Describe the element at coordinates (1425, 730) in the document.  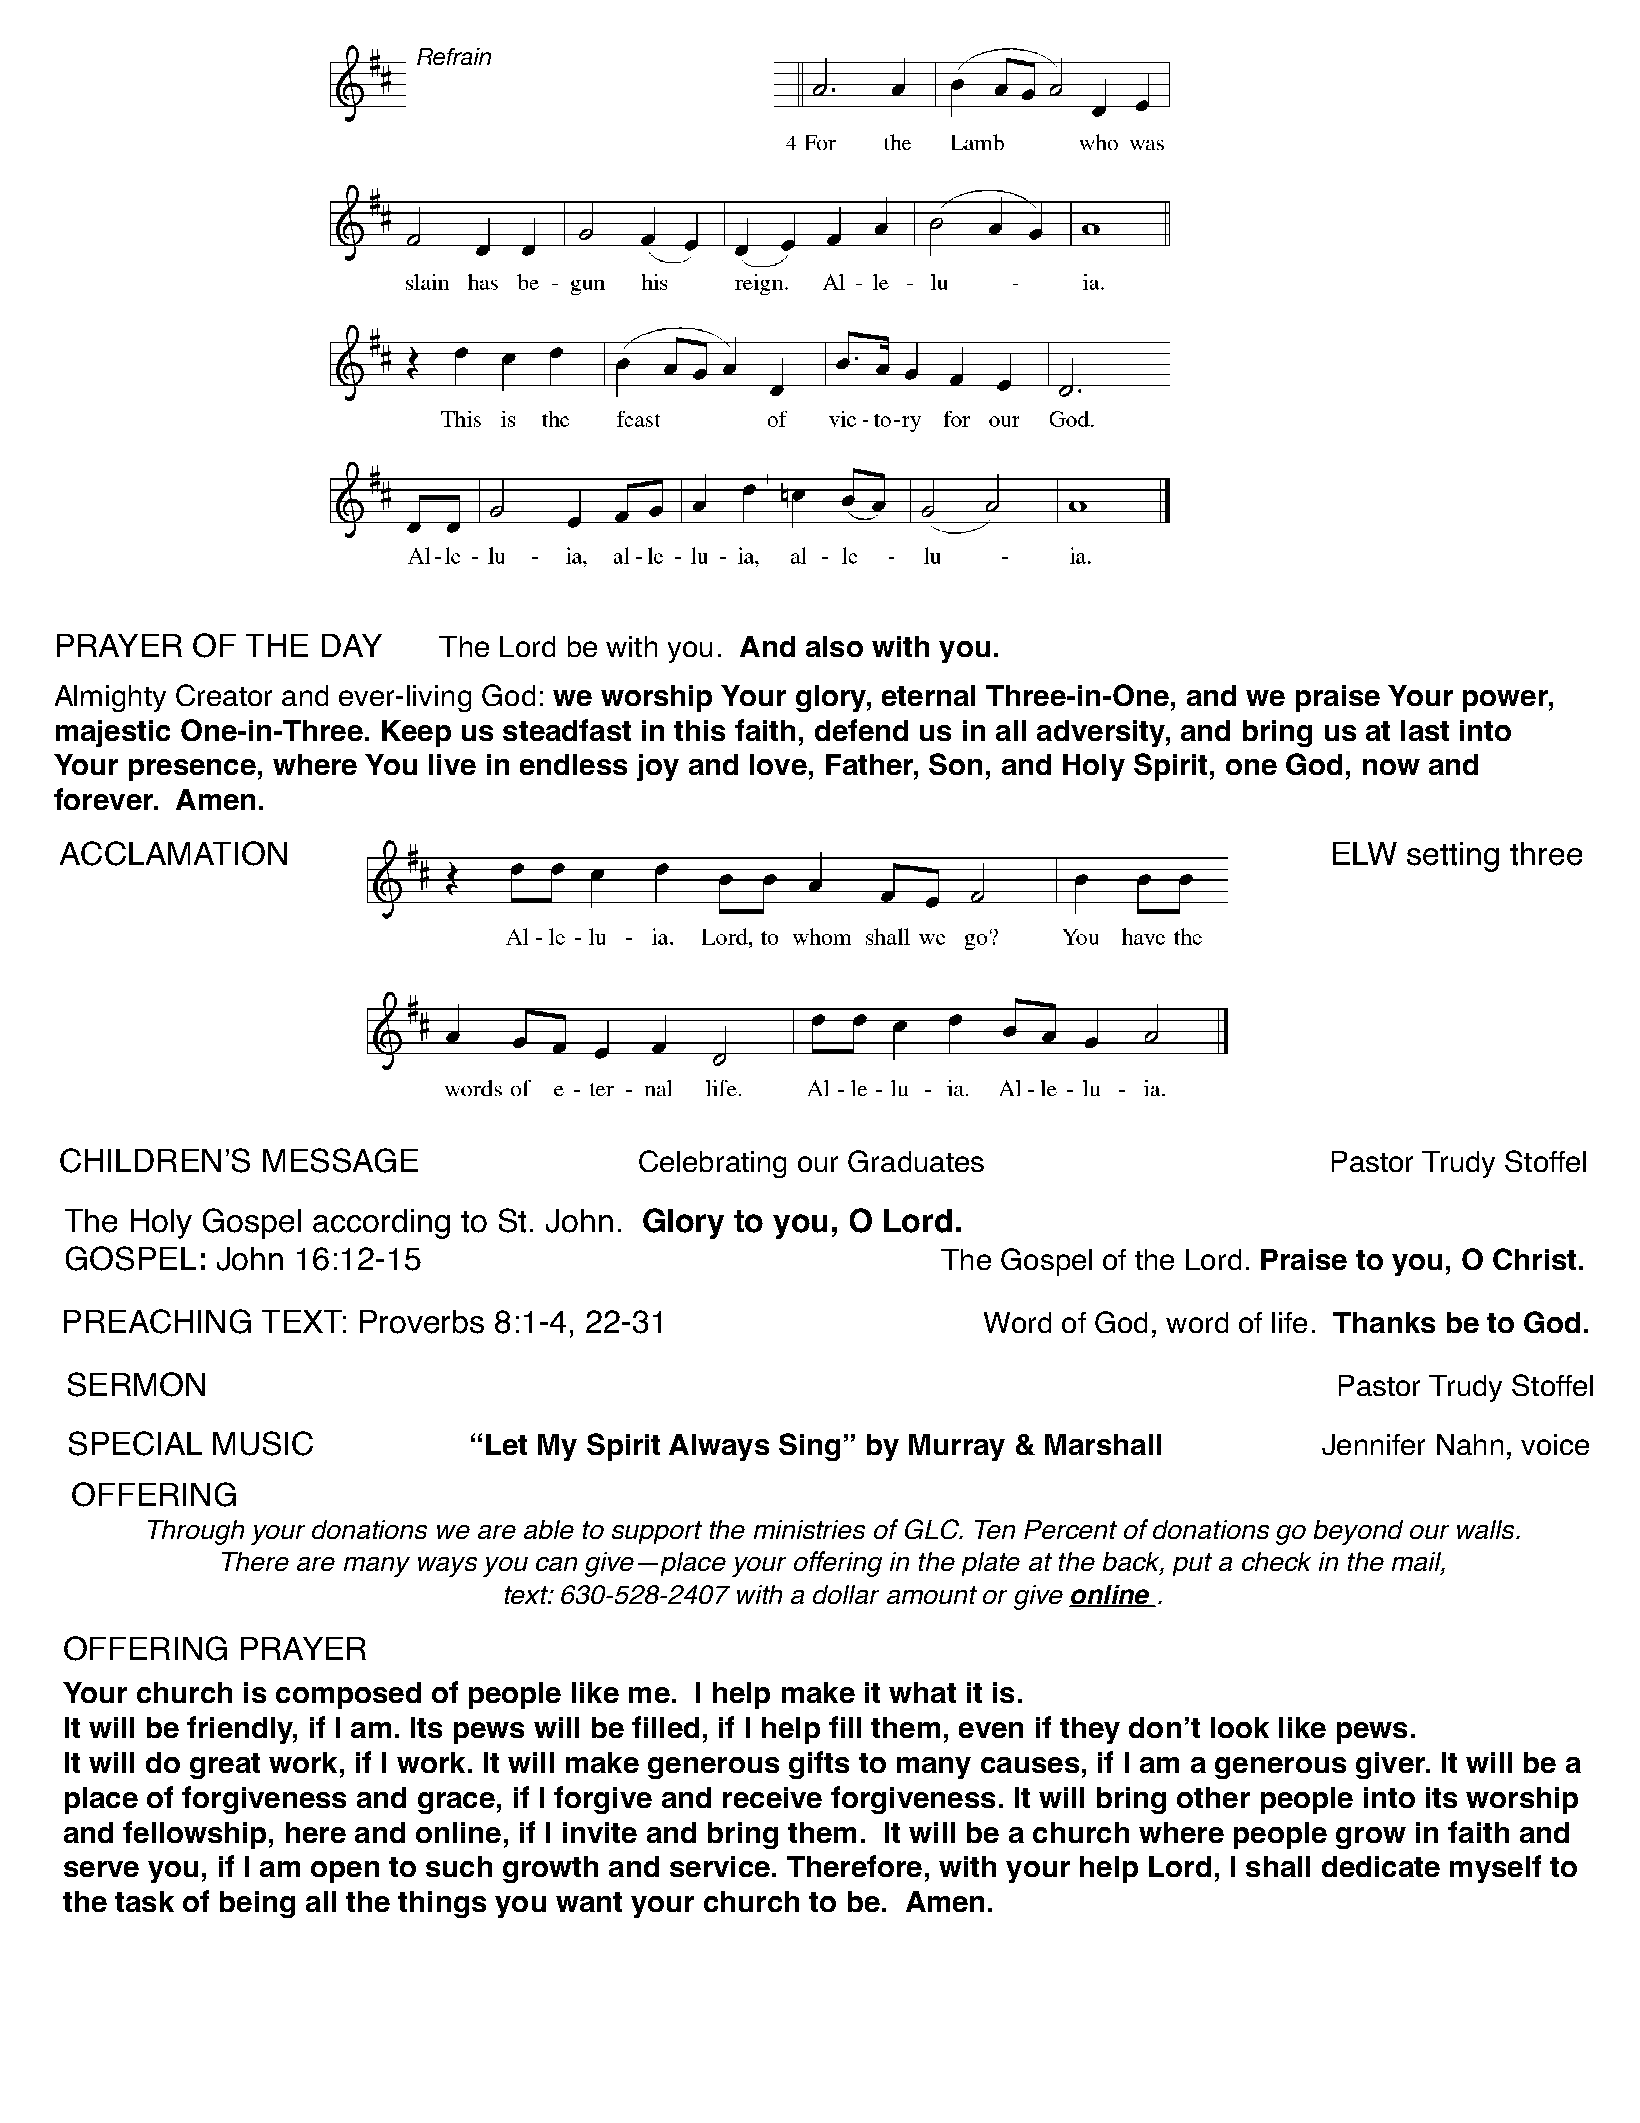
I see `last` at that location.
